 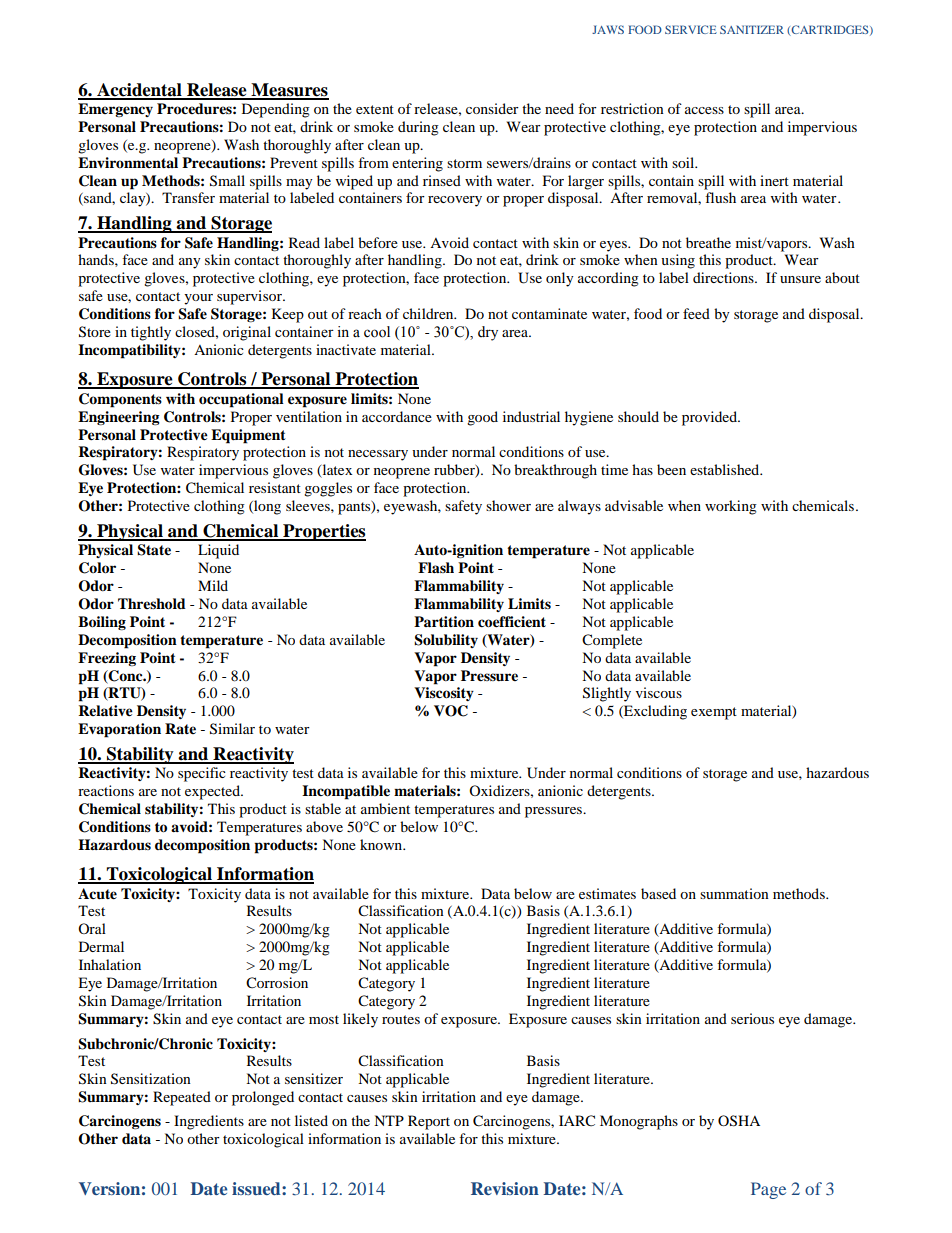 I want to click on Environmental, so click(x=128, y=162).
